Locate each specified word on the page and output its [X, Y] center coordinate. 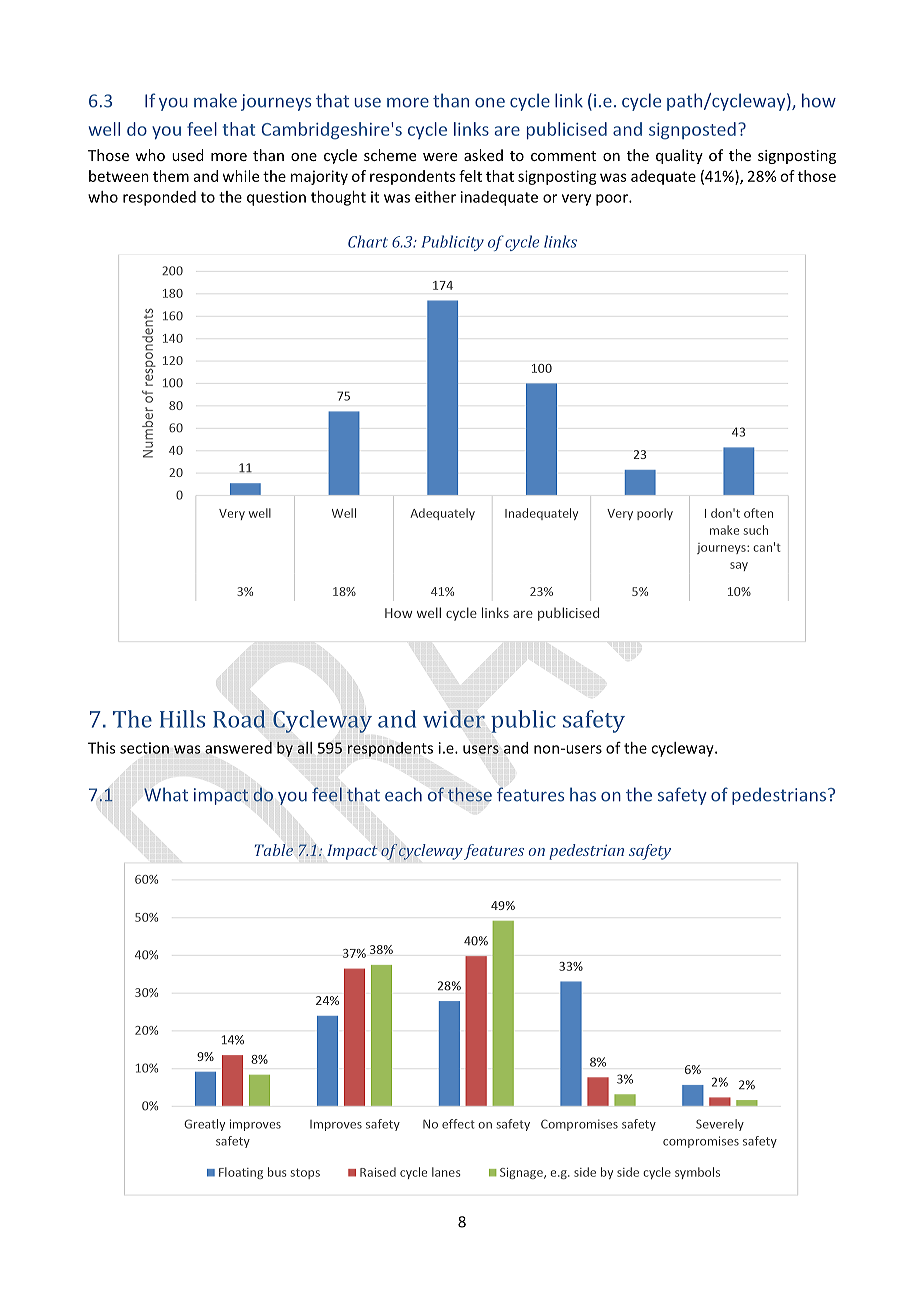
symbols [697, 1173]
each [403, 794]
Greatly [204, 1125]
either [435, 197]
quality [679, 156]
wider [454, 719]
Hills [182, 719]
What [166, 794]
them [171, 176]
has [583, 794]
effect [458, 1124]
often [758, 513]
